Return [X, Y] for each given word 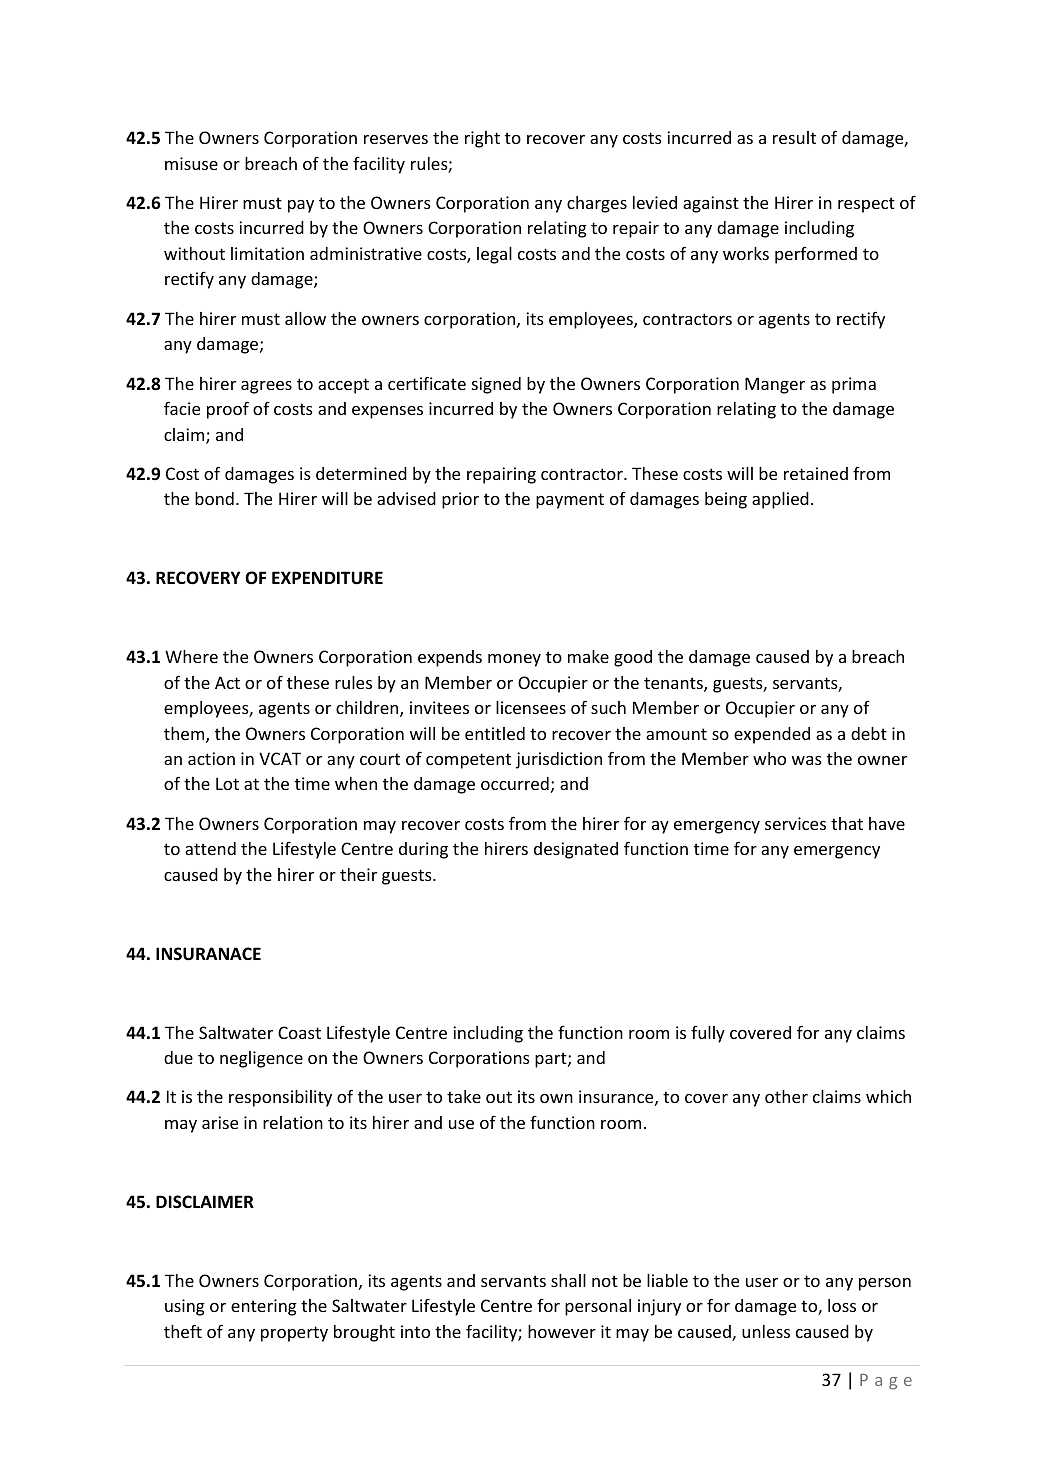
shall [568, 1280]
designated [576, 850]
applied [780, 500]
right [482, 139]
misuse [191, 163]
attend [210, 848]
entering [264, 1307]
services [795, 823]
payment [570, 501]
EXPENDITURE [327, 578]
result [794, 137]
